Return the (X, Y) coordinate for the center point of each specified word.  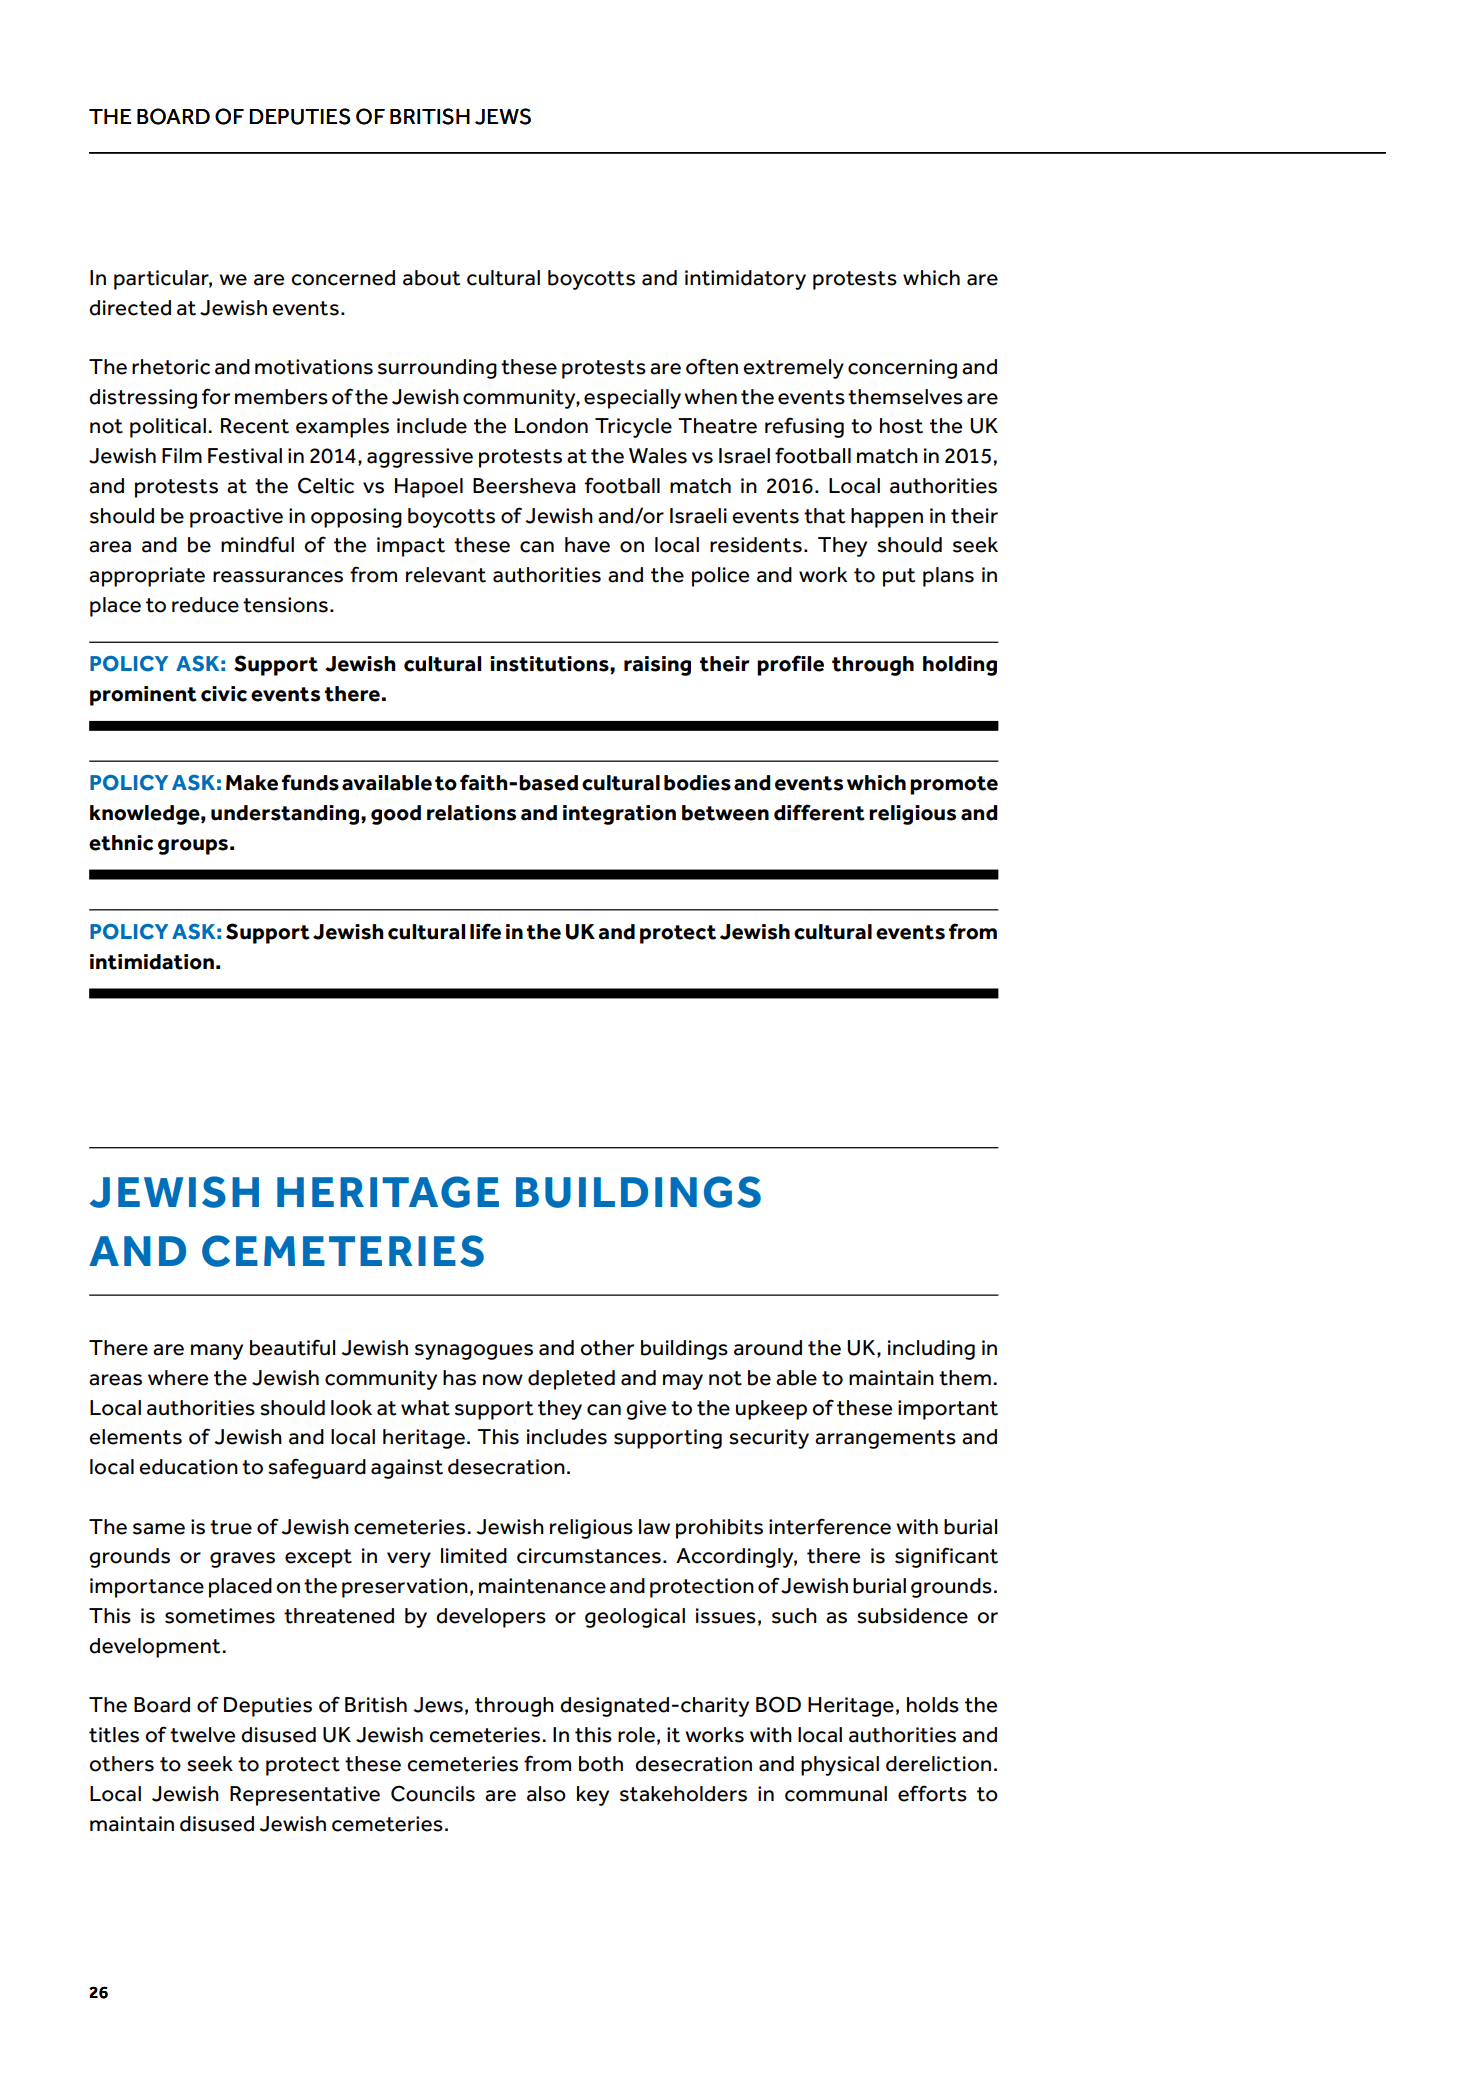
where (178, 1378)
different (819, 812)
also (546, 1794)
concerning (902, 369)
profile (790, 665)
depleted (571, 1380)
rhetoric (171, 367)
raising (657, 666)
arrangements (885, 1439)
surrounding (437, 369)
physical (840, 1766)
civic (224, 694)
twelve (202, 1735)
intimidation (152, 962)
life (485, 931)
